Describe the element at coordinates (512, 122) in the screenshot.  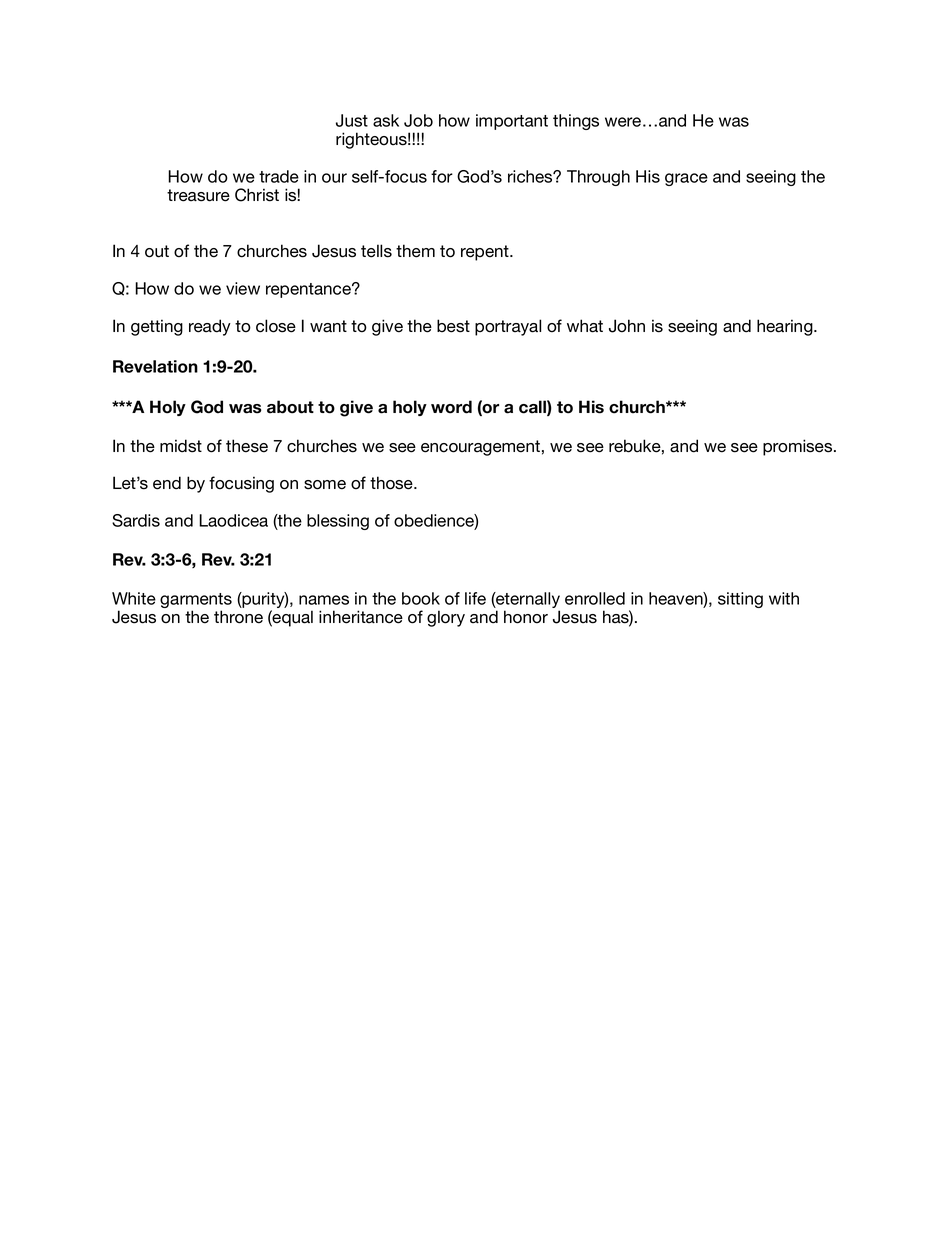
I see `important` at that location.
